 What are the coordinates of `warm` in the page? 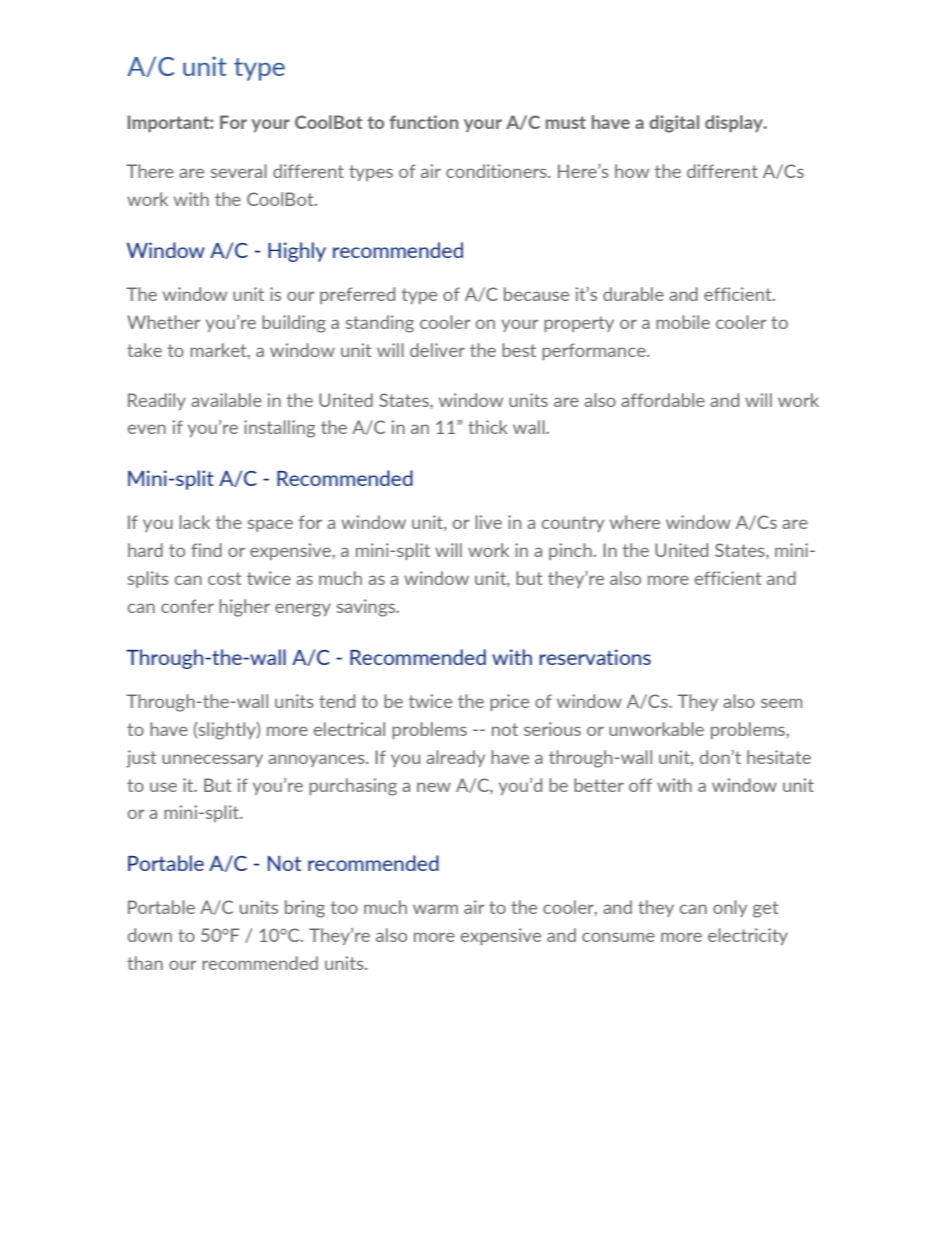 It's located at (435, 909).
